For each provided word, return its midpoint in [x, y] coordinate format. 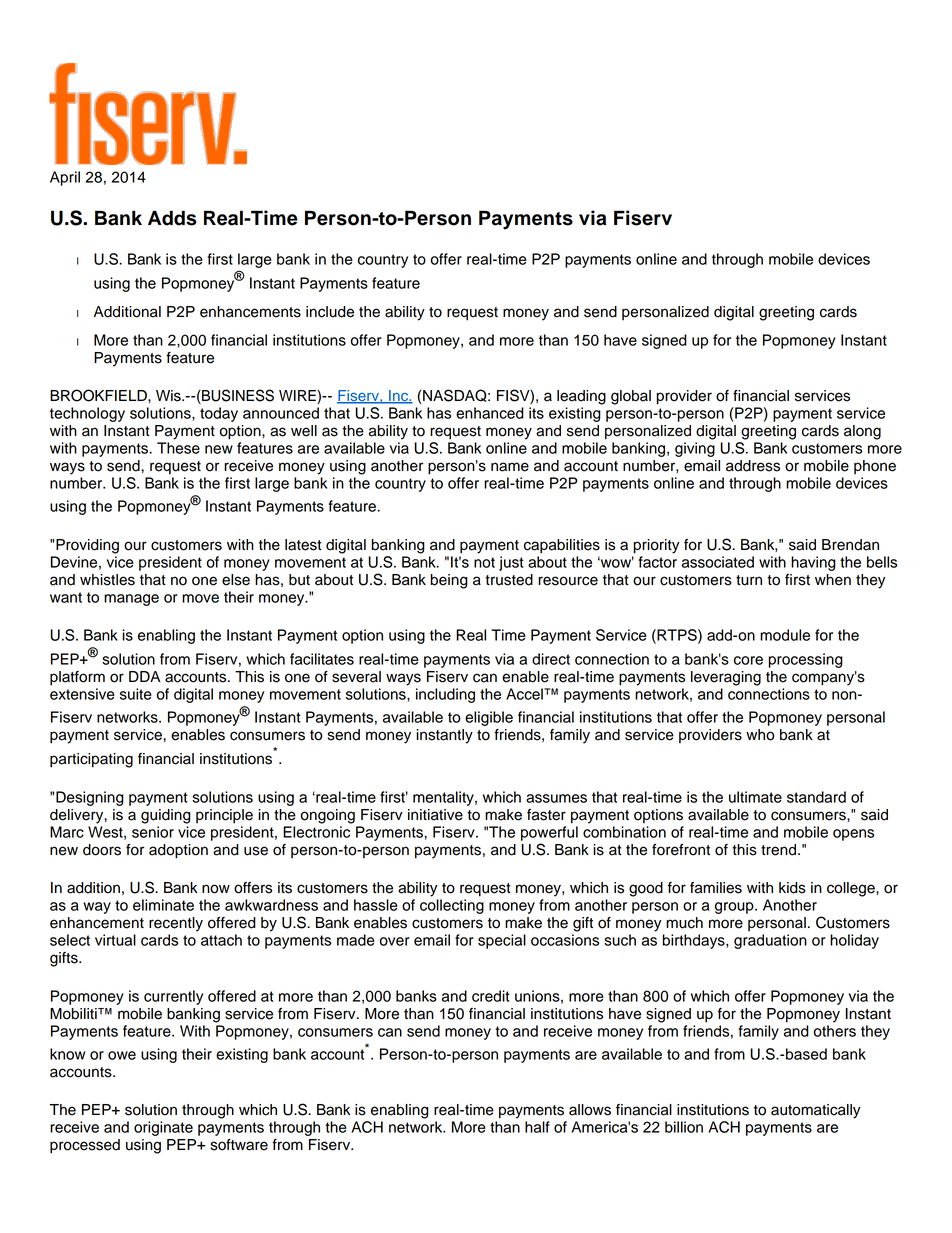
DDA [144, 676]
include [330, 312]
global [631, 397]
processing [805, 660]
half [537, 1127]
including [445, 695]
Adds [172, 218]
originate [163, 1128]
